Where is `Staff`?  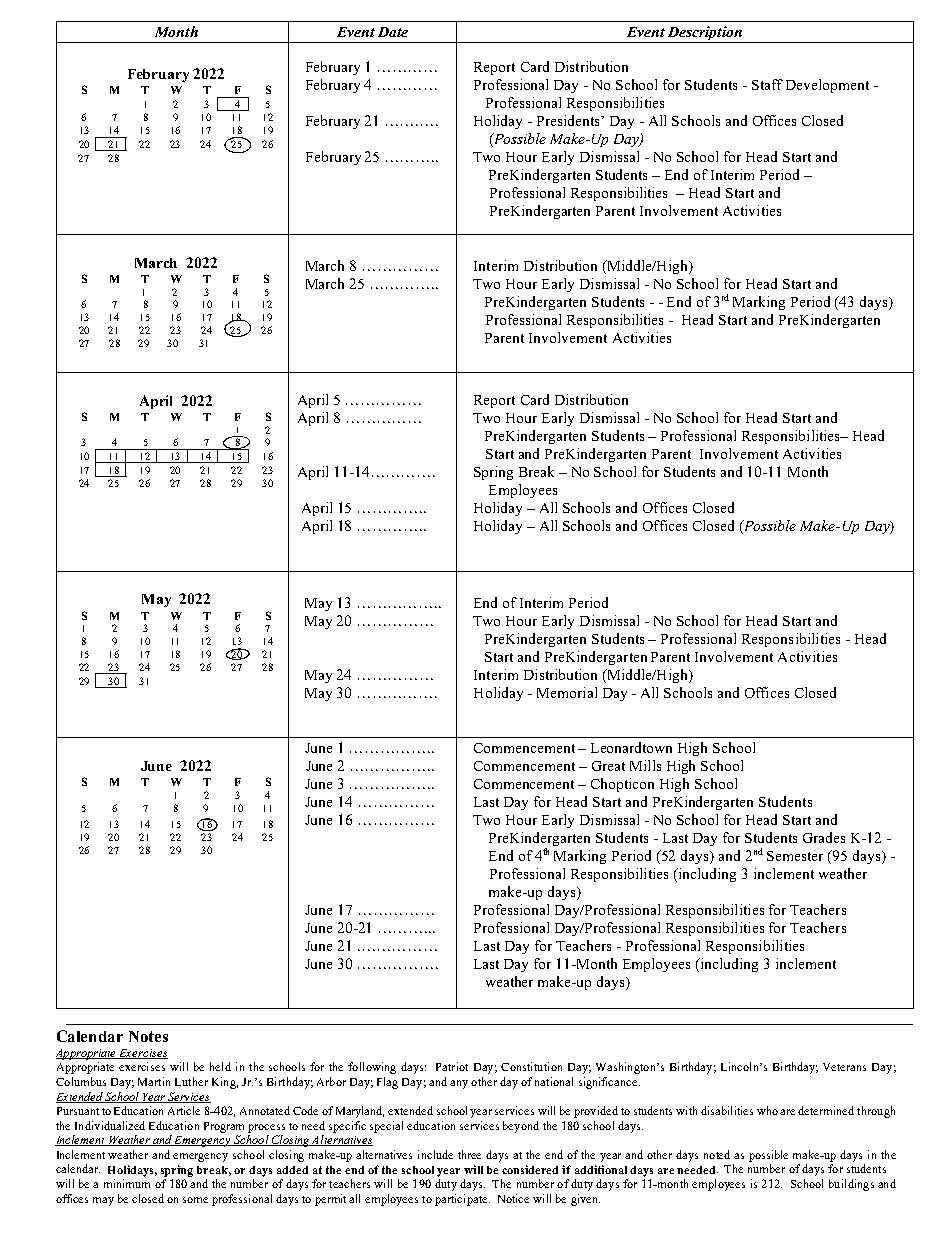 Staff is located at coordinates (767, 84).
